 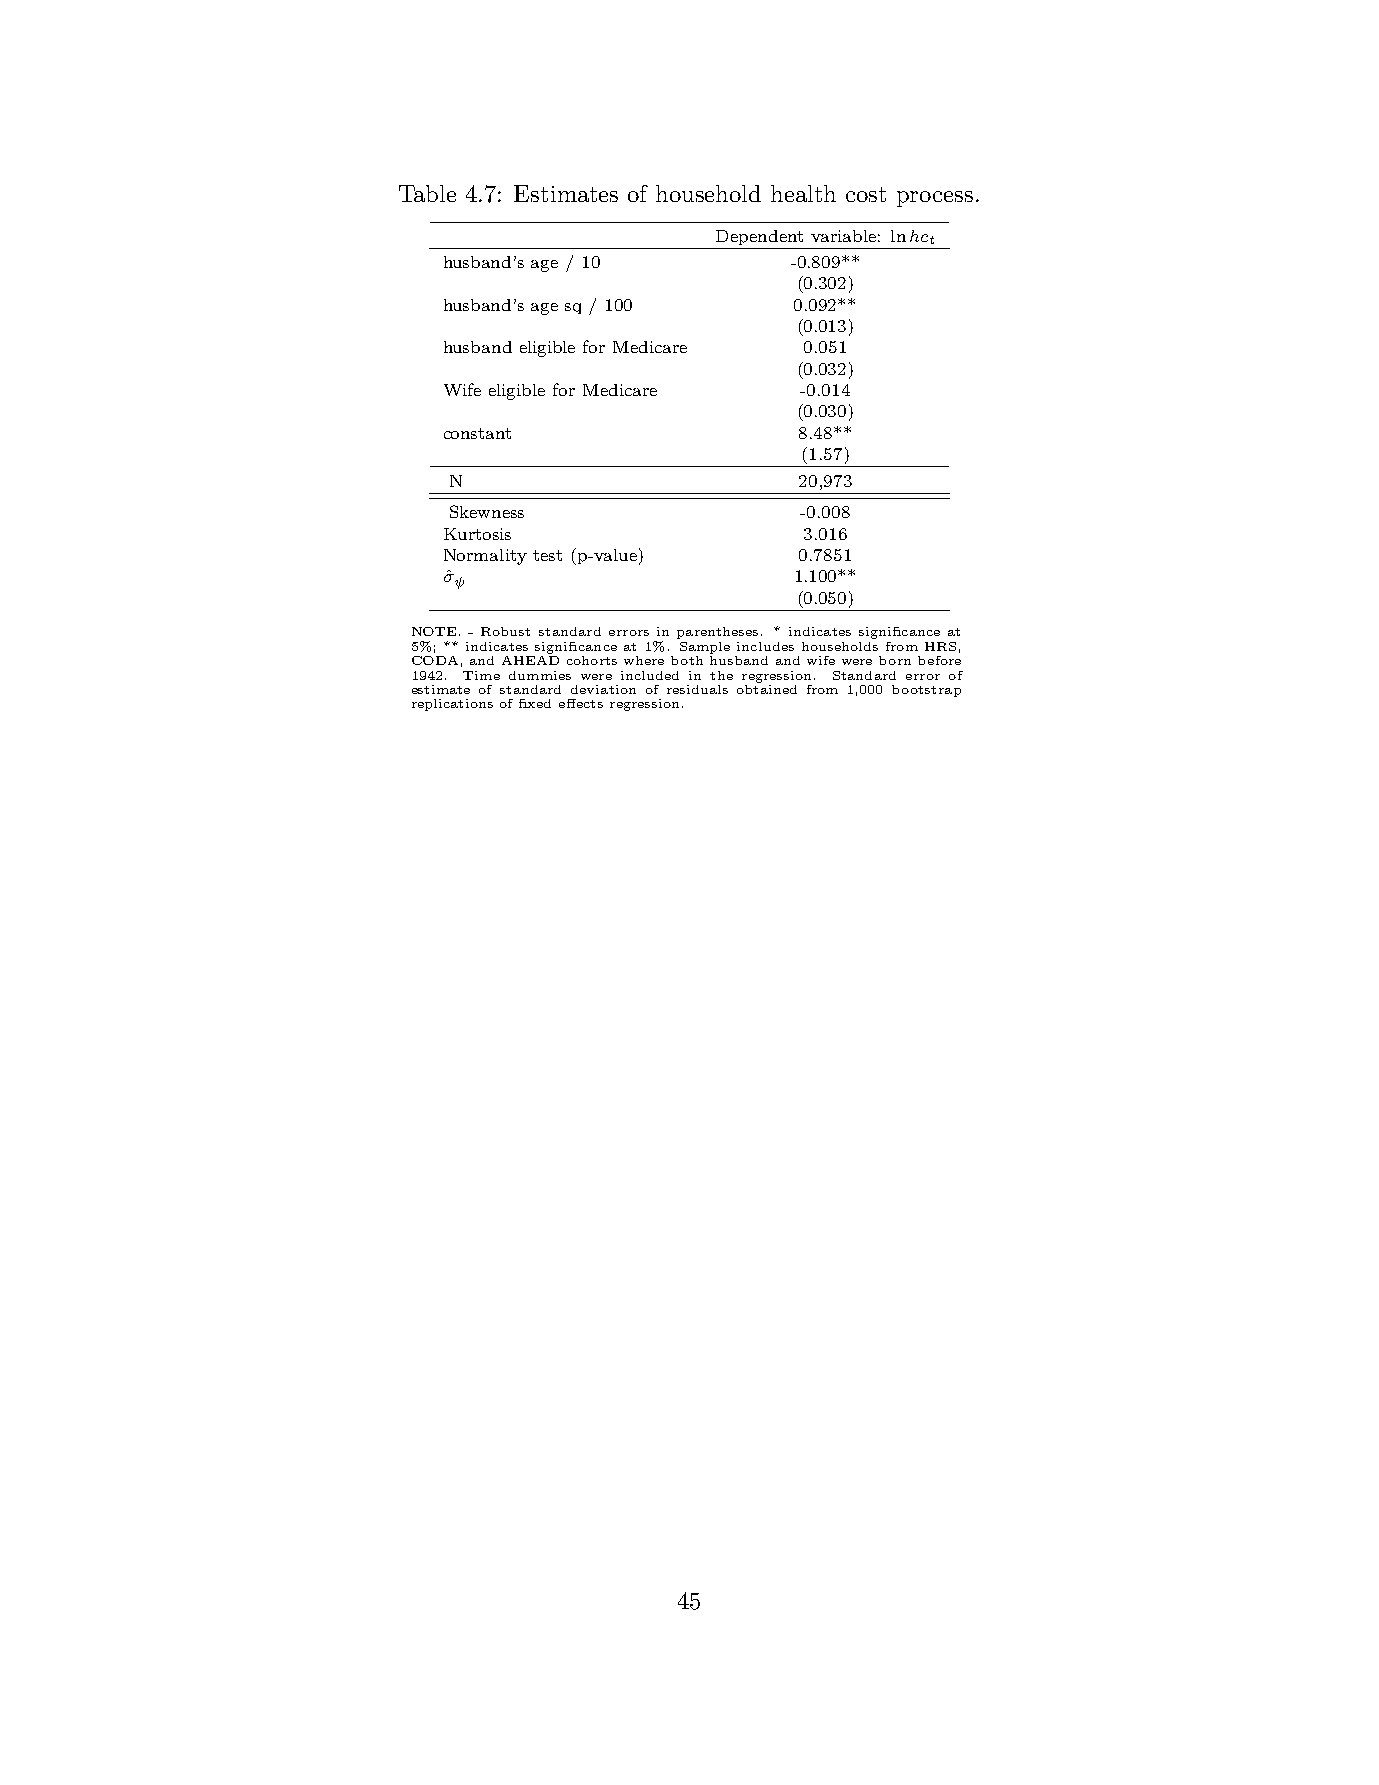 I want to click on Time, so click(x=481, y=675).
